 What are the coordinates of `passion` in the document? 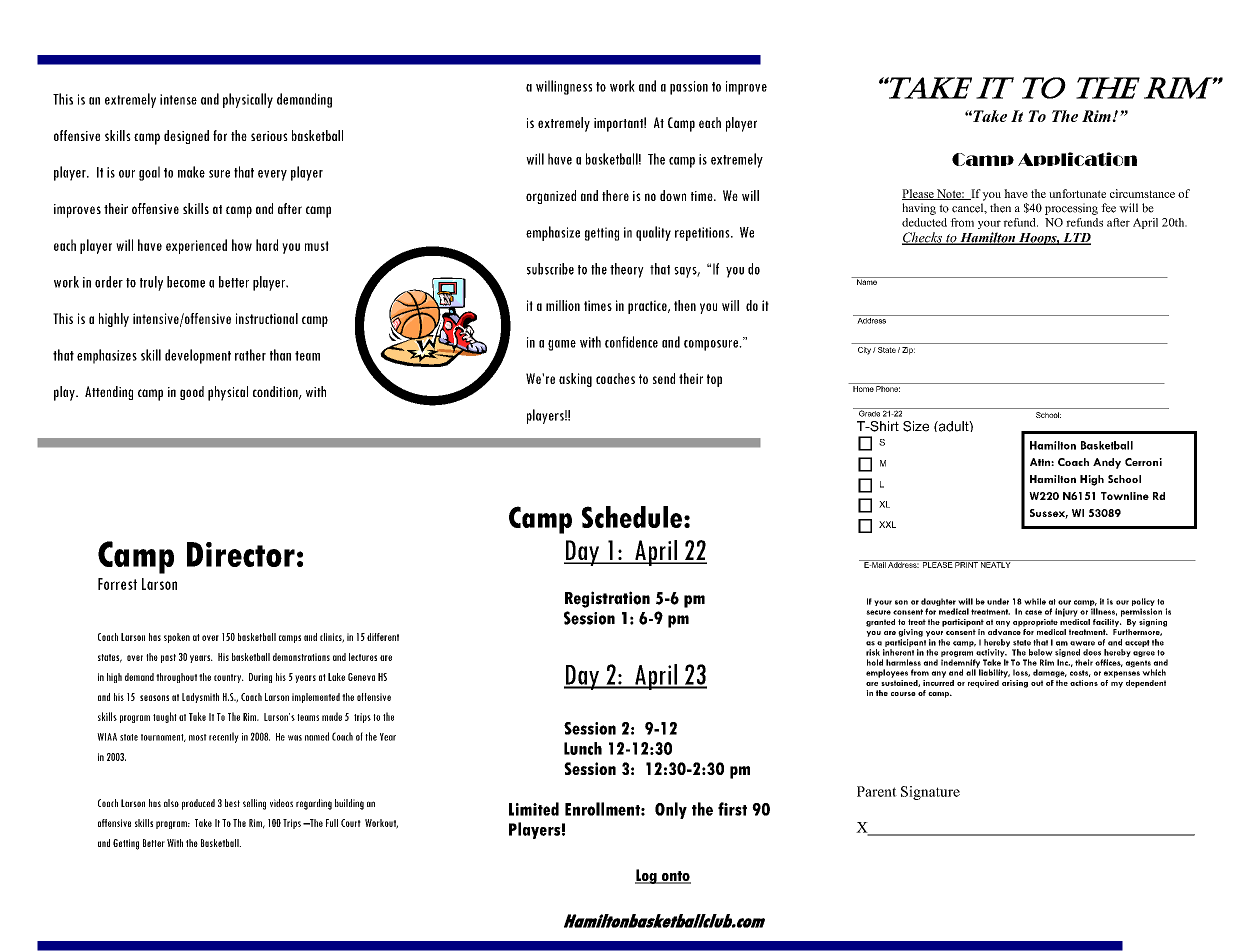 It's located at (689, 88).
